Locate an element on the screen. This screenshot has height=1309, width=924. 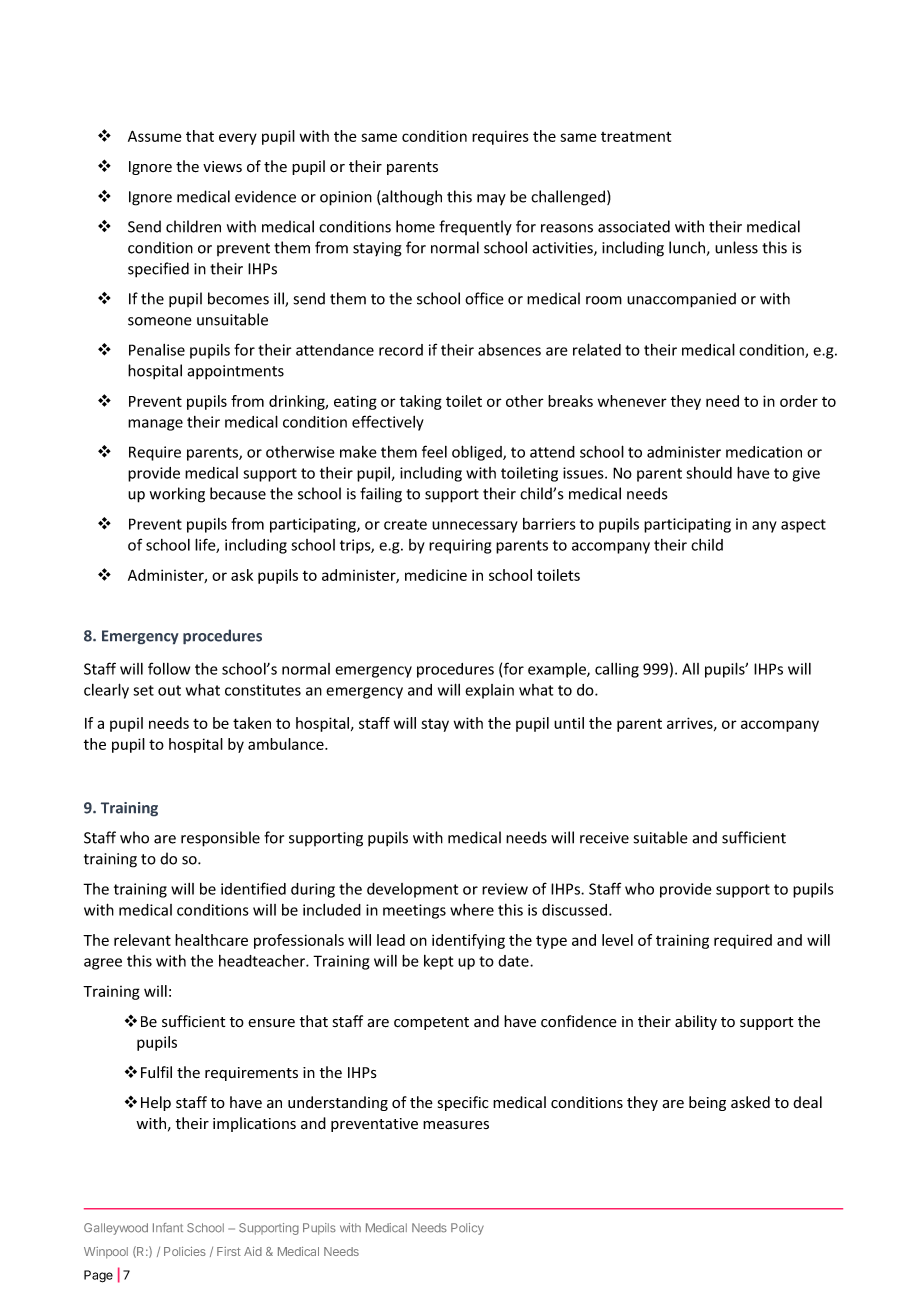
where is located at coordinates (472, 910).
